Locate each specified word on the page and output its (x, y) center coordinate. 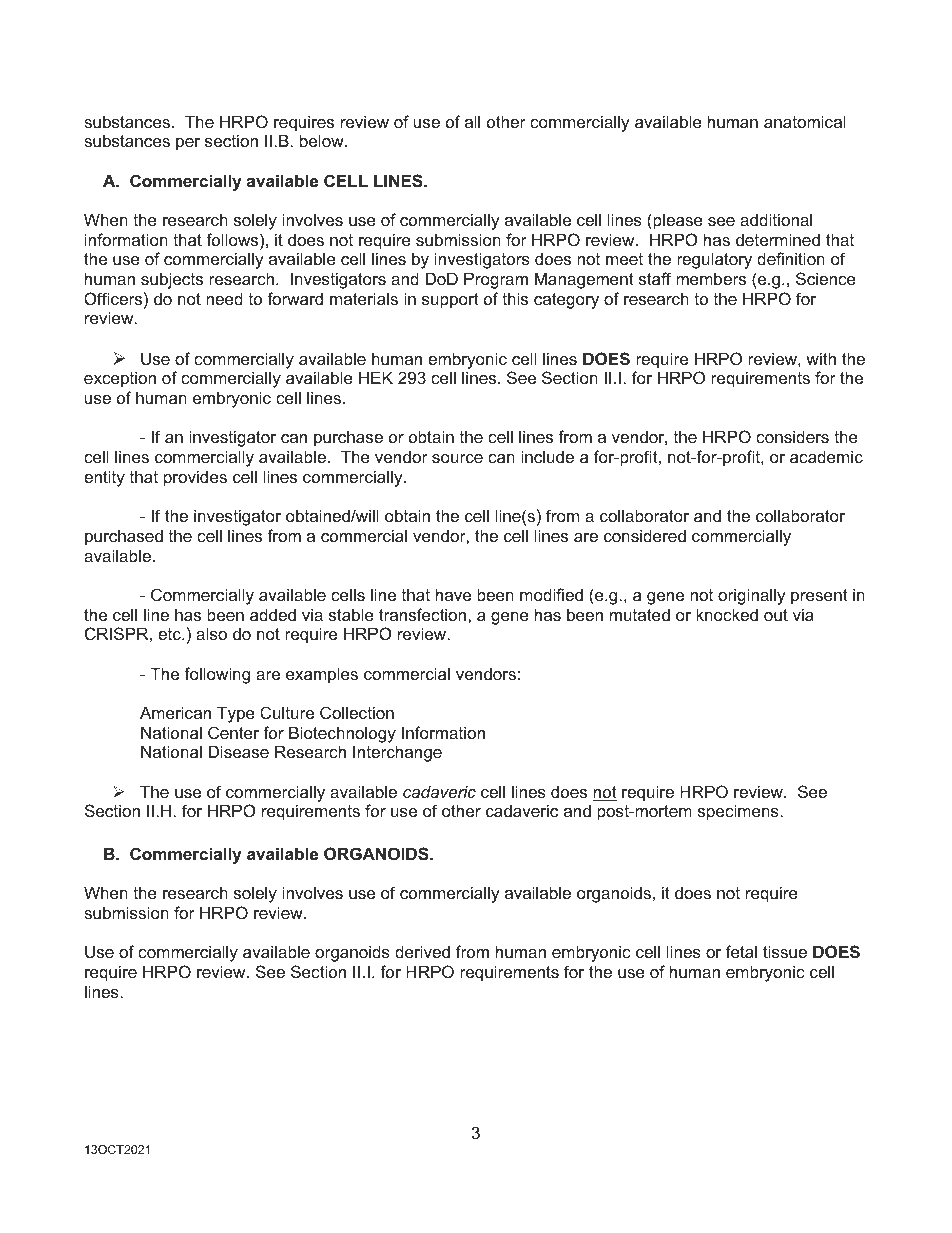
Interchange (397, 753)
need (224, 298)
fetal (741, 951)
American (175, 712)
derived (422, 951)
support (450, 301)
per (188, 144)
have (453, 594)
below (323, 140)
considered (645, 535)
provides (195, 478)
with (821, 358)
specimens (739, 812)
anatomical (805, 121)
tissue (785, 951)
